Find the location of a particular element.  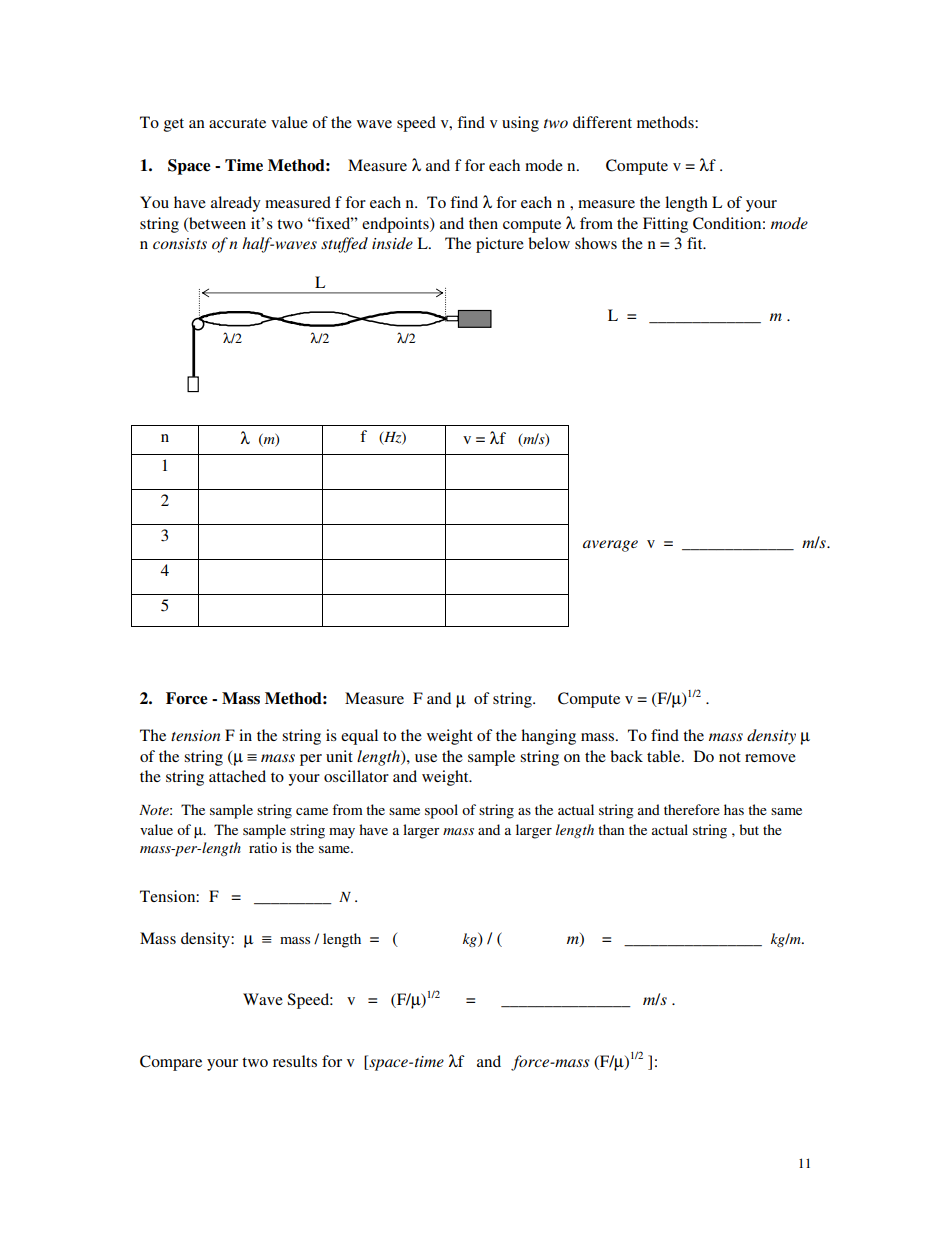

ratio is located at coordinates (263, 847).
